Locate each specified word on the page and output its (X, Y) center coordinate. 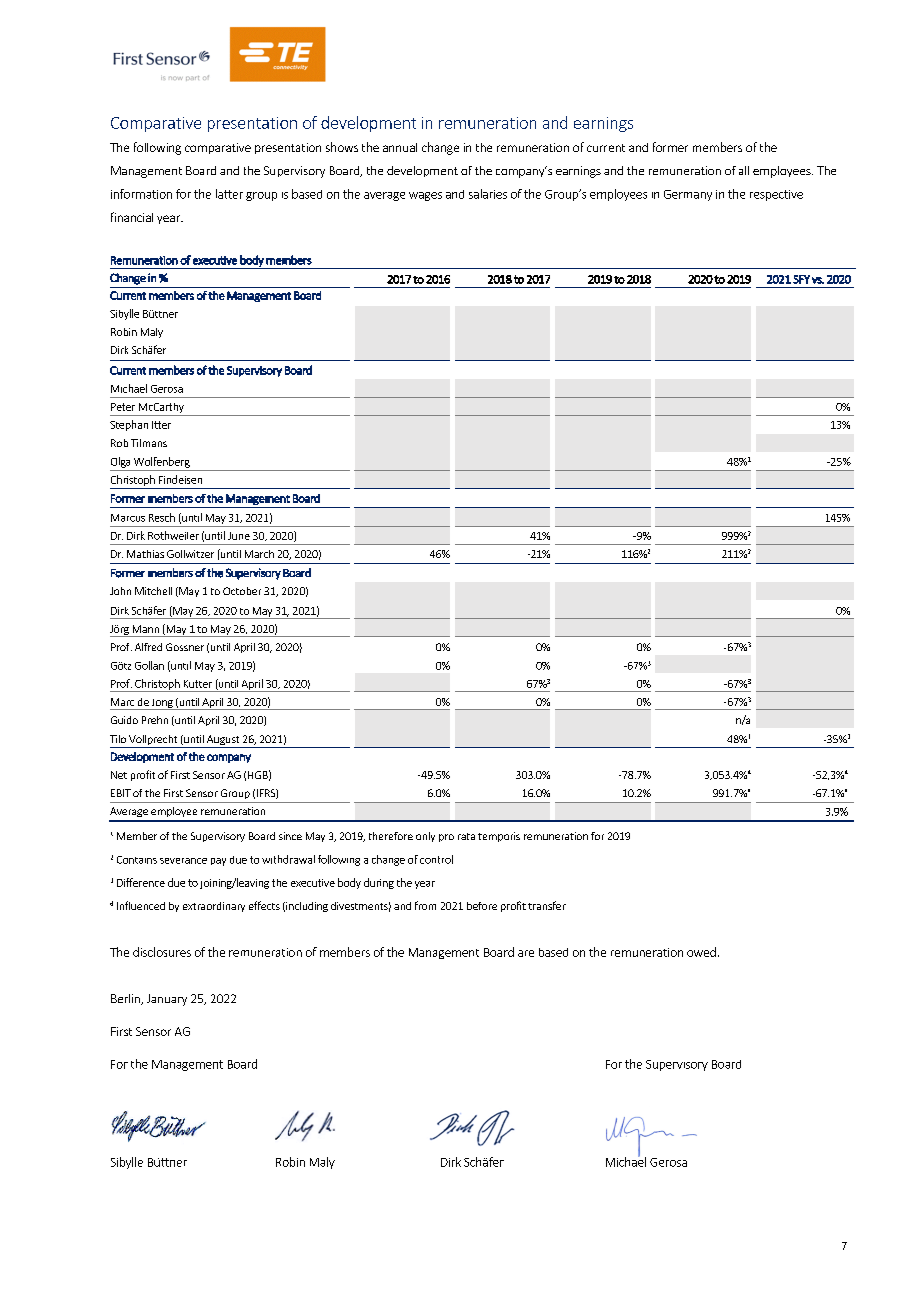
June (239, 536)
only (425, 837)
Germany (688, 195)
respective (776, 195)
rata (466, 836)
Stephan (129, 425)
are (526, 953)
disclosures (162, 952)
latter (229, 194)
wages (425, 196)
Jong (162, 704)
